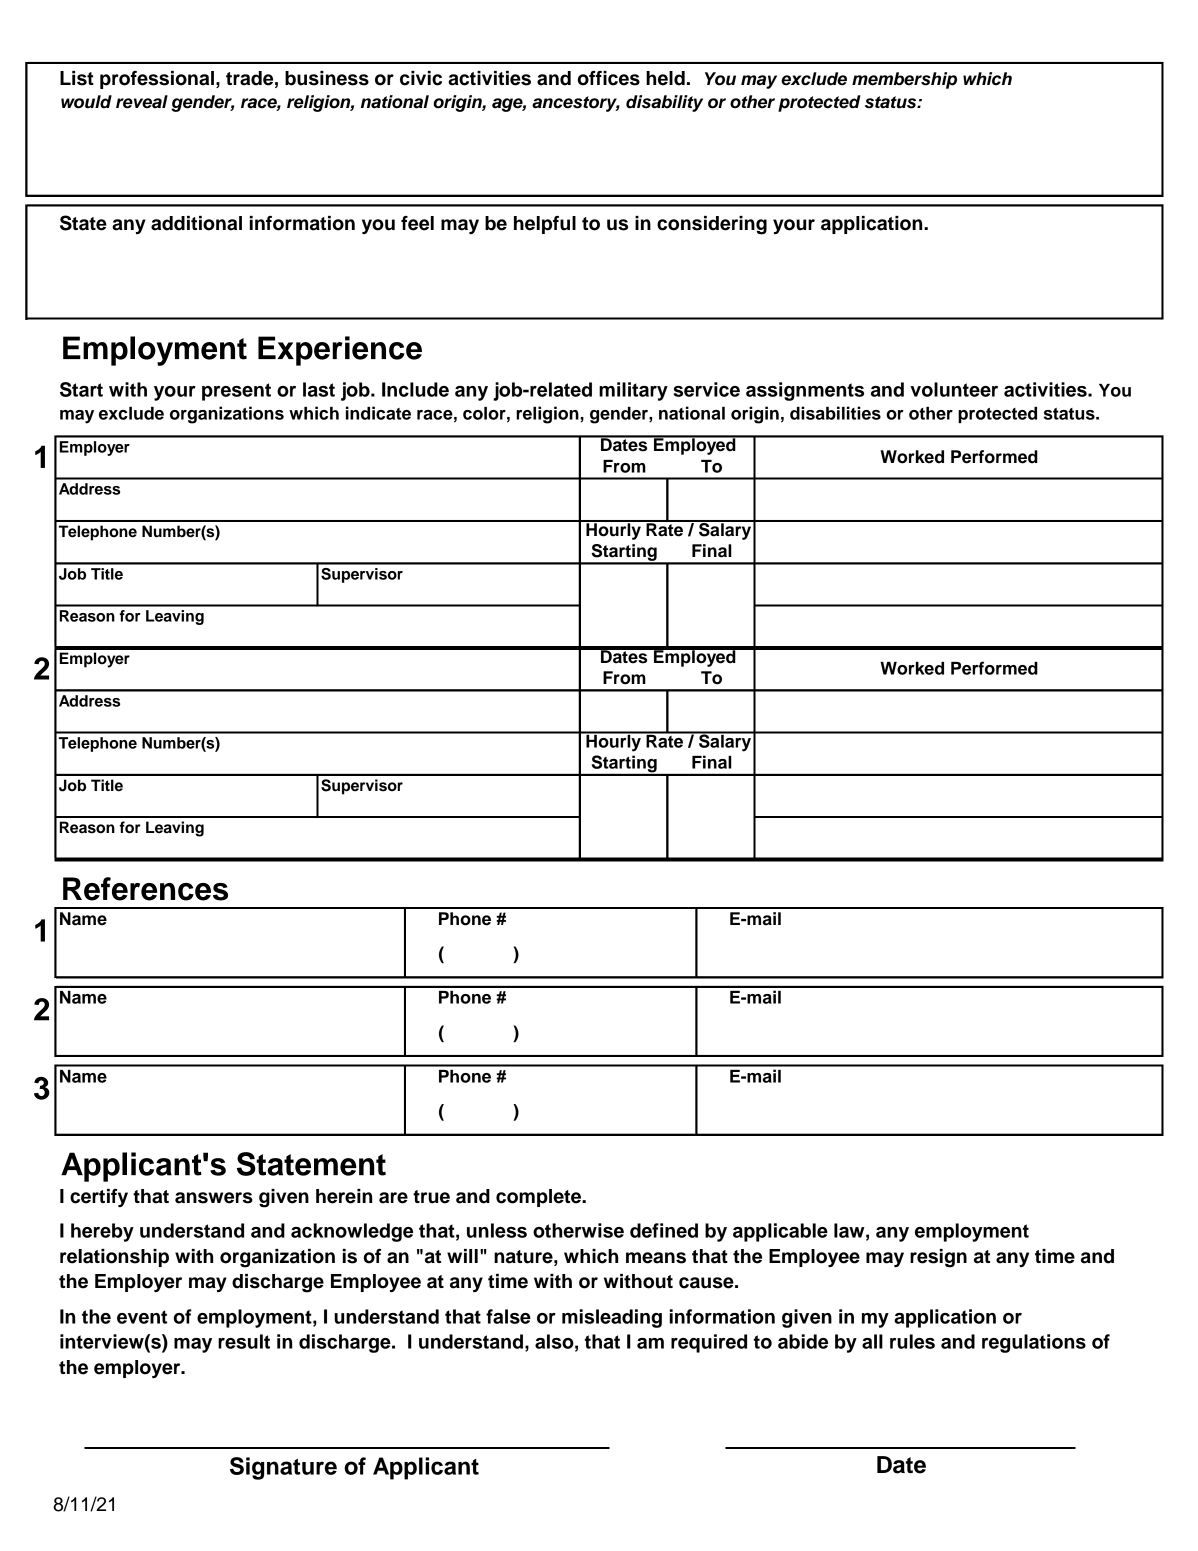  I want to click on military, so click(633, 391).
